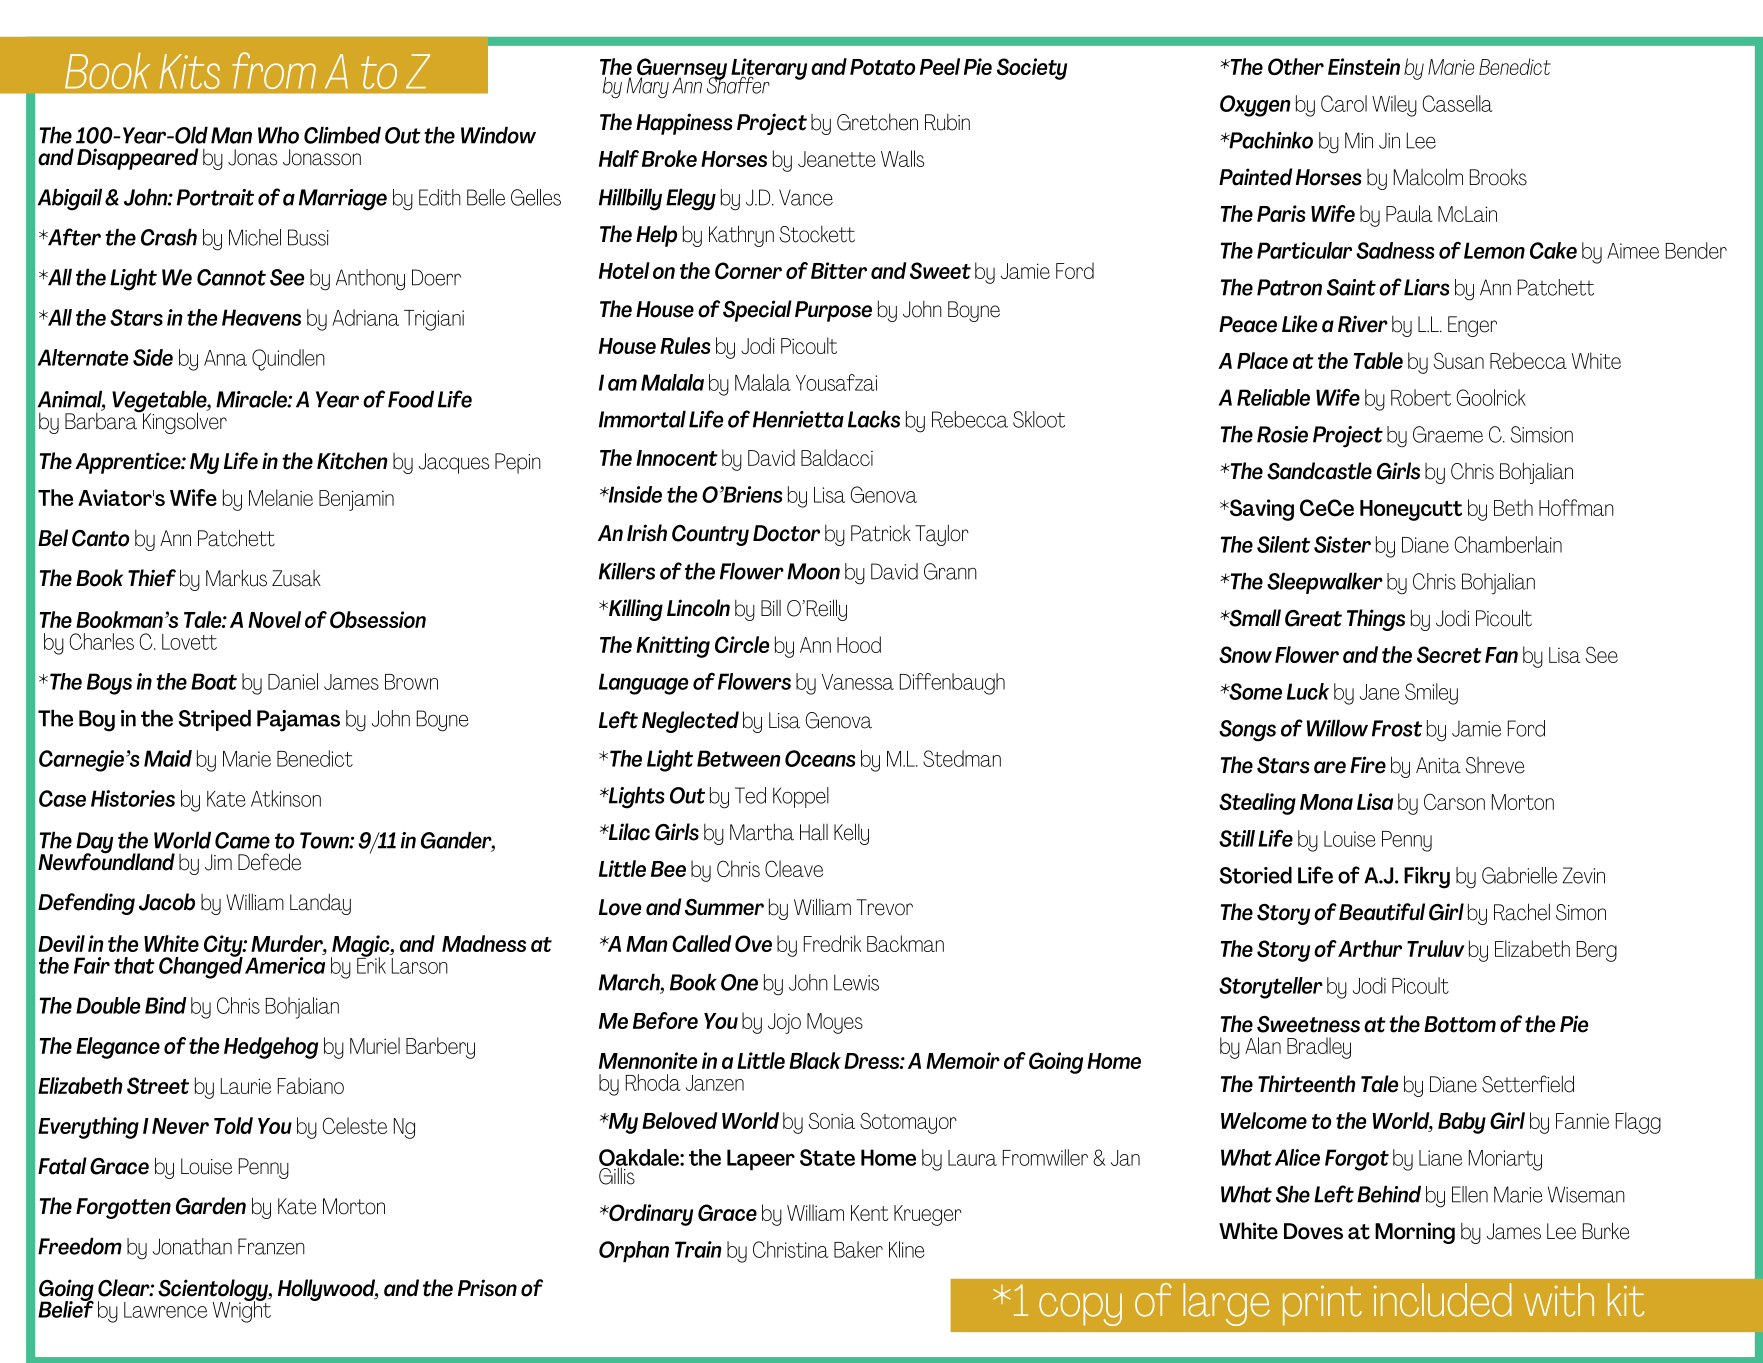 The image size is (1763, 1363). What do you see at coordinates (1394, 106) in the page?
I see `Wiley` at bounding box center [1394, 106].
